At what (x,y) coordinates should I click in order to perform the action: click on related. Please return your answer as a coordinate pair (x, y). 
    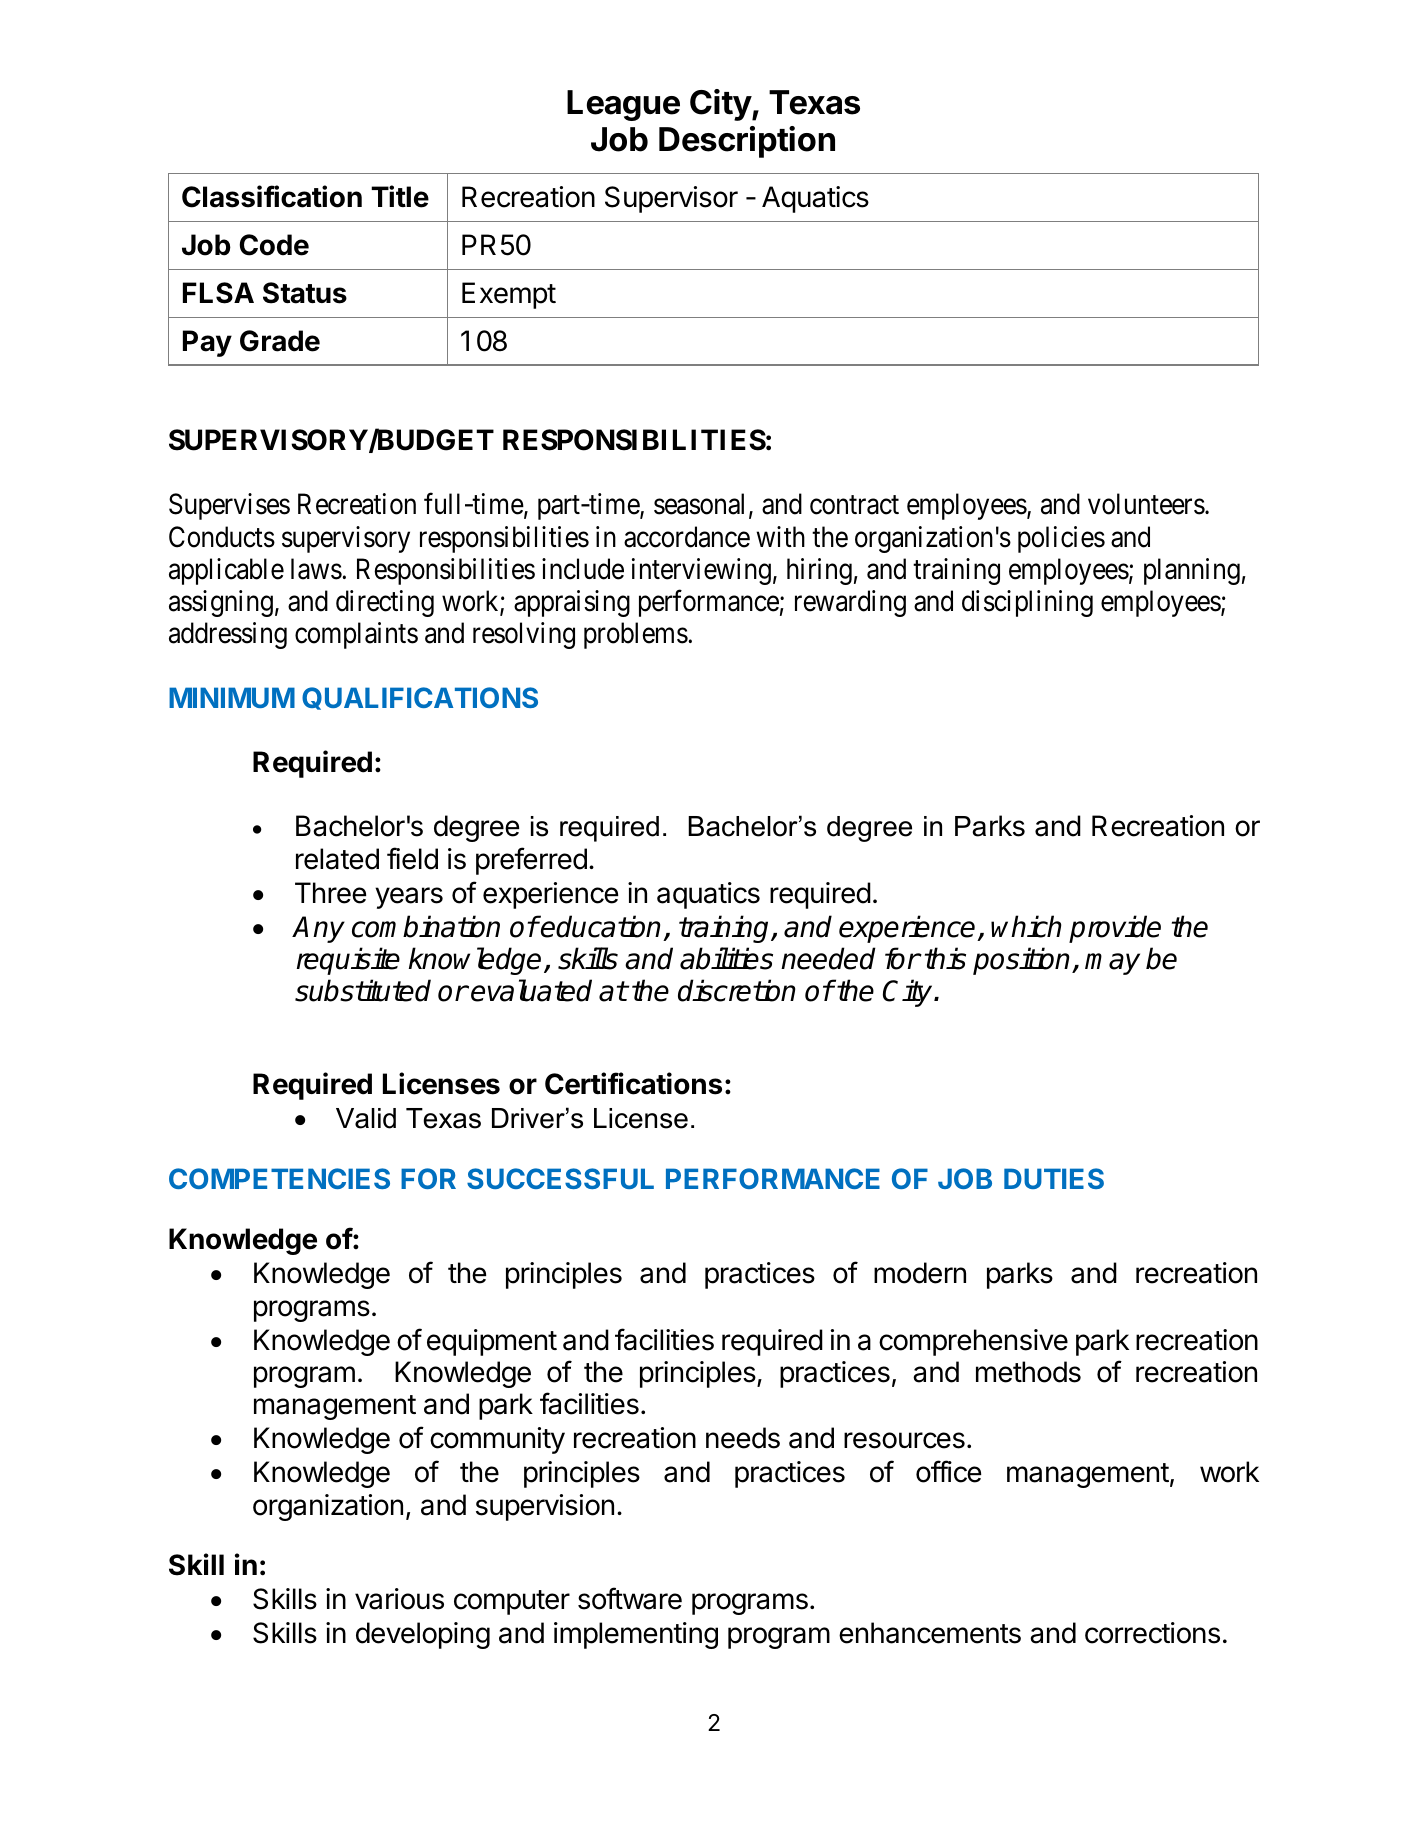
    Looking at the image, I should click on (337, 859).
